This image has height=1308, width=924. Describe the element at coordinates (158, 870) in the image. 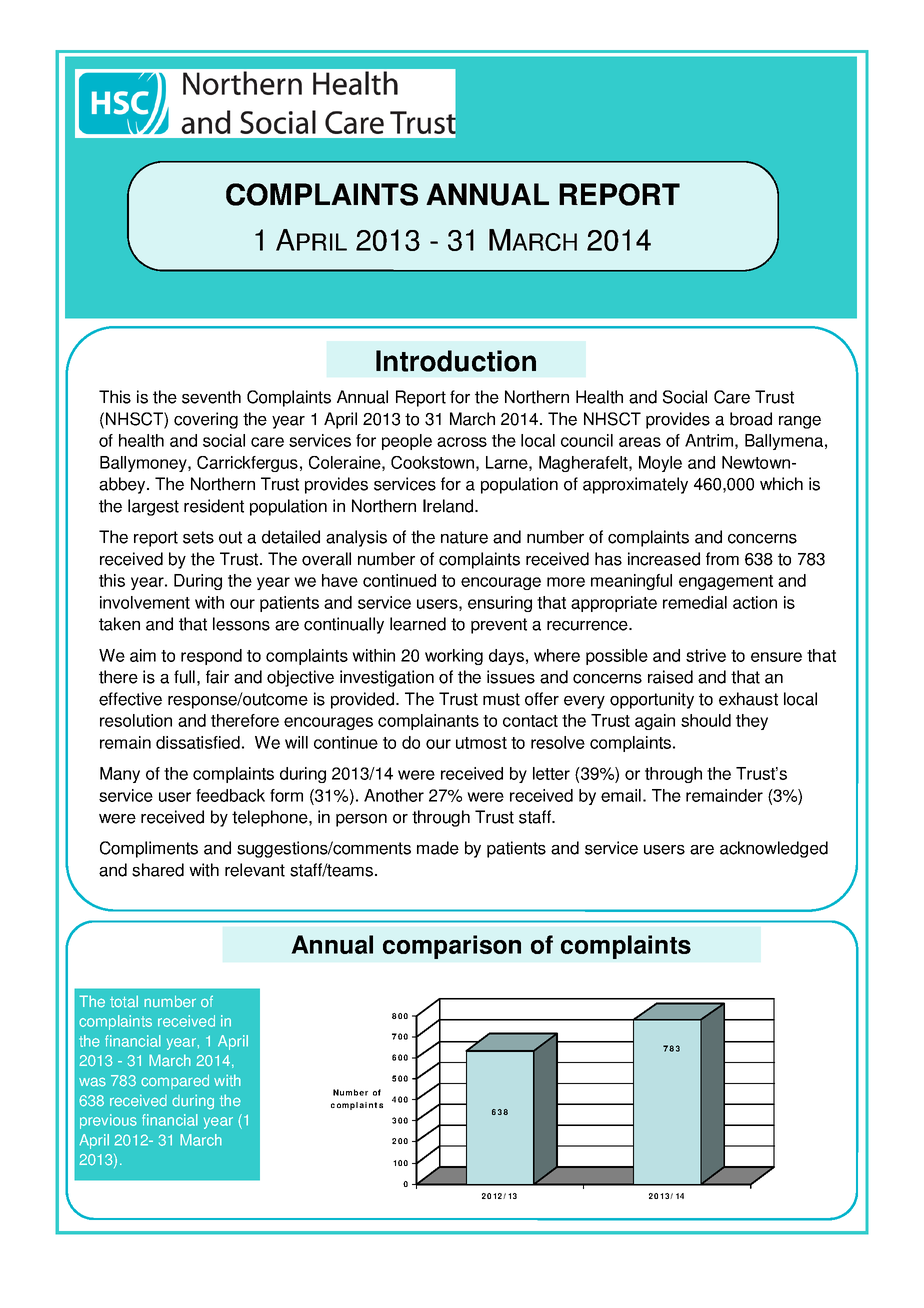

I see `shared` at that location.
